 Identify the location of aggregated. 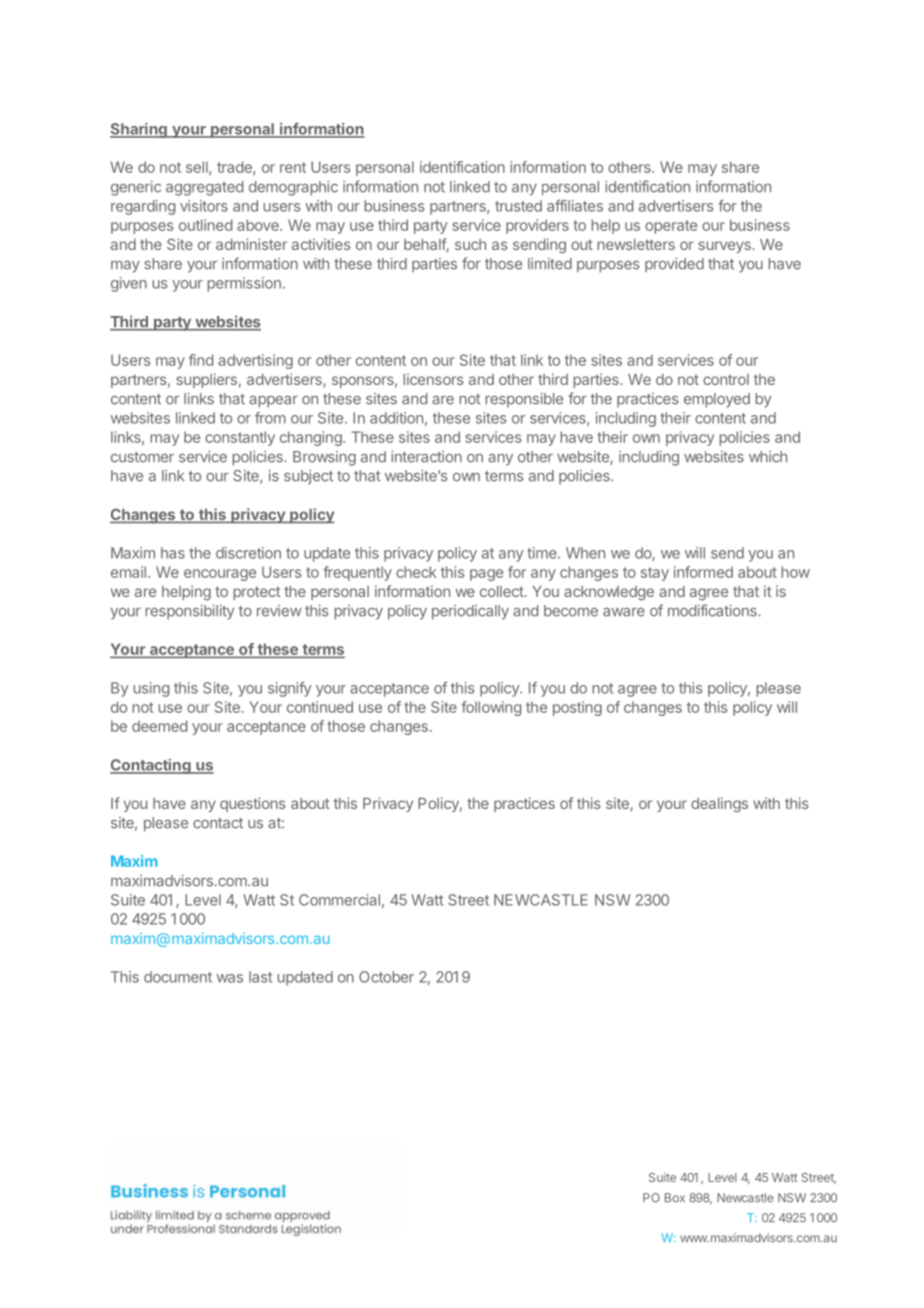
(204, 188).
